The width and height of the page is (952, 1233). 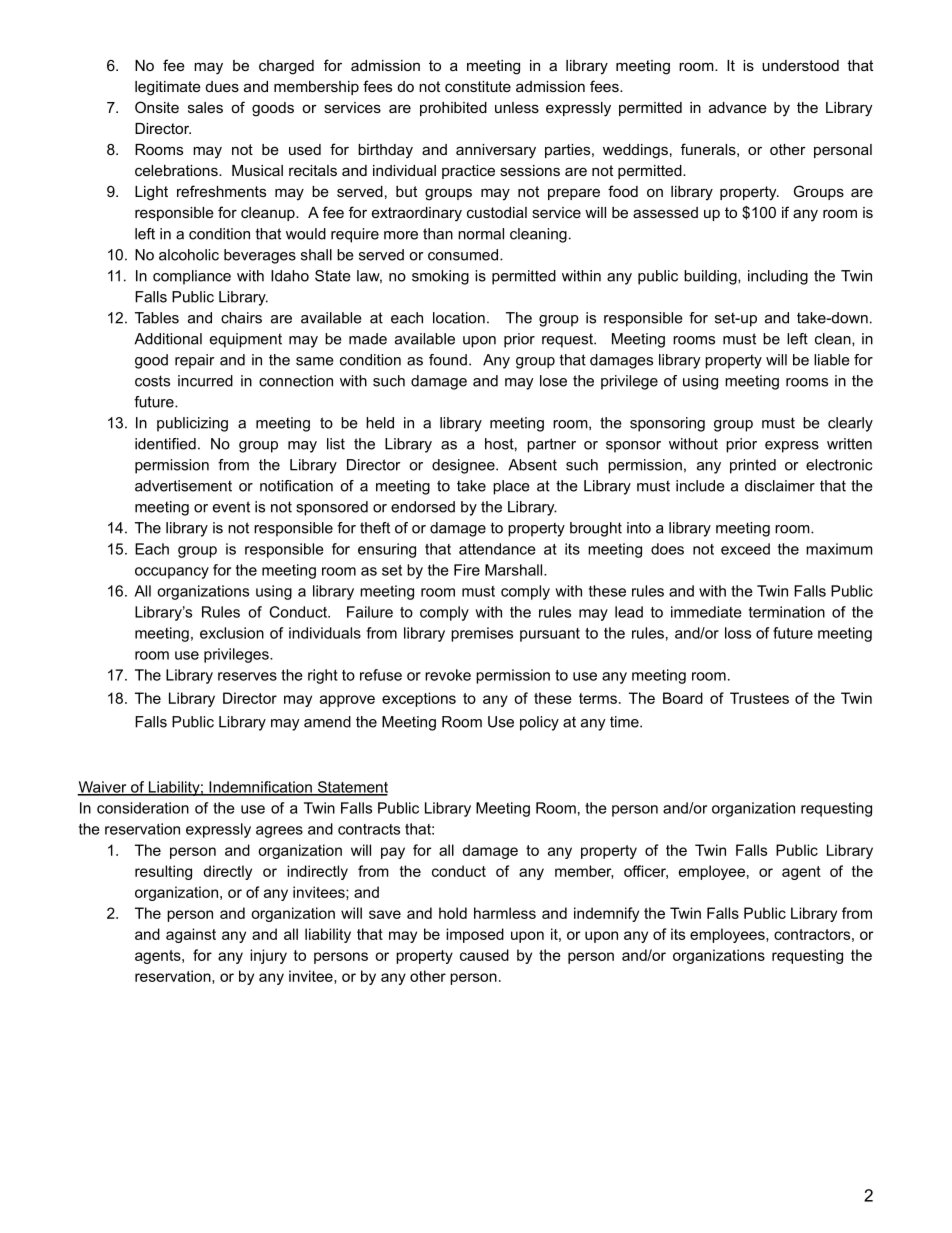 I want to click on place, so click(x=511, y=487).
